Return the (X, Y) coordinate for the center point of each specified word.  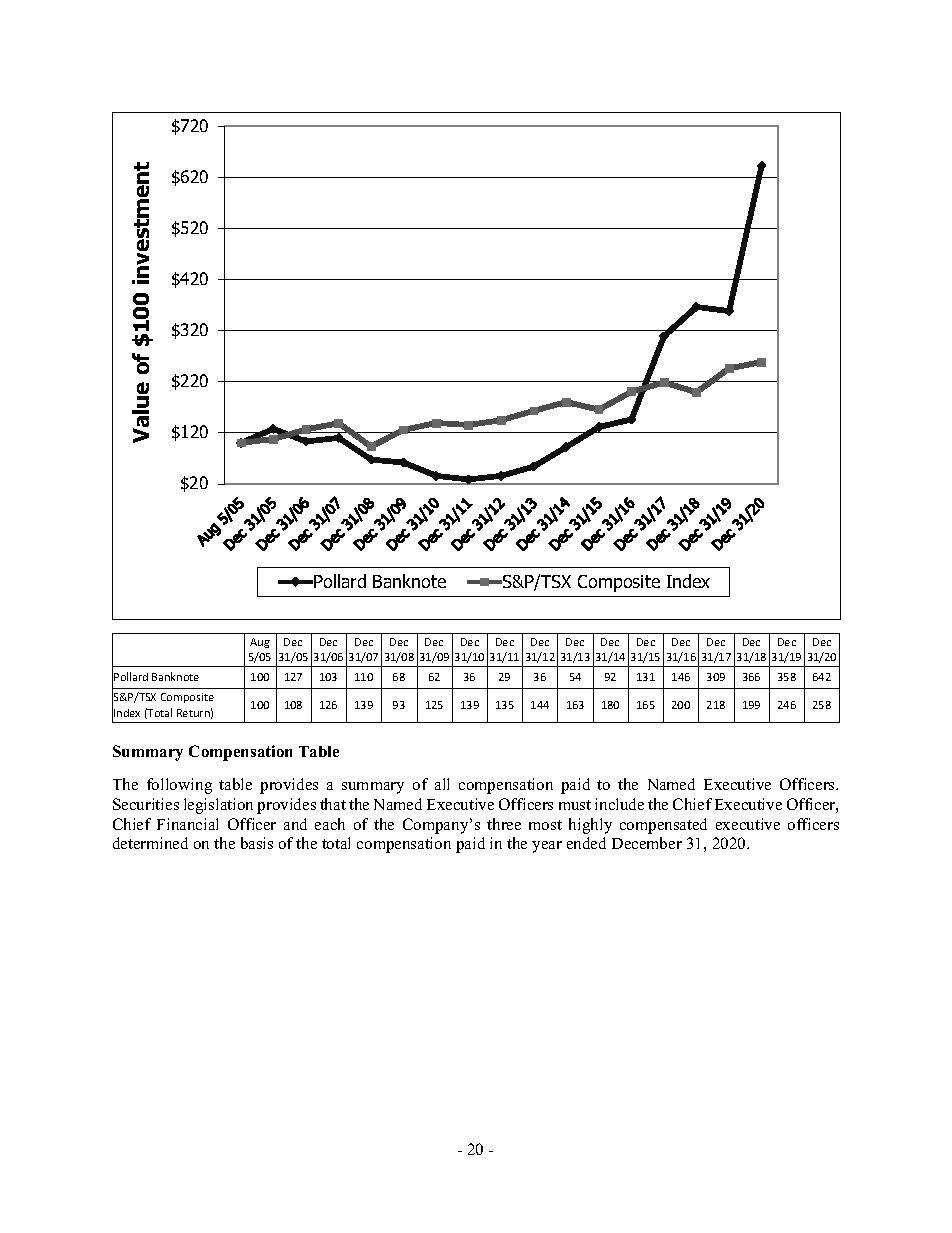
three (504, 824)
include (619, 804)
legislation (218, 806)
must (575, 805)
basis (257, 843)
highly (590, 826)
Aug (260, 643)
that (333, 804)
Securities (146, 804)
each (330, 824)
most (545, 825)
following (179, 786)
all (442, 784)
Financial (187, 824)
